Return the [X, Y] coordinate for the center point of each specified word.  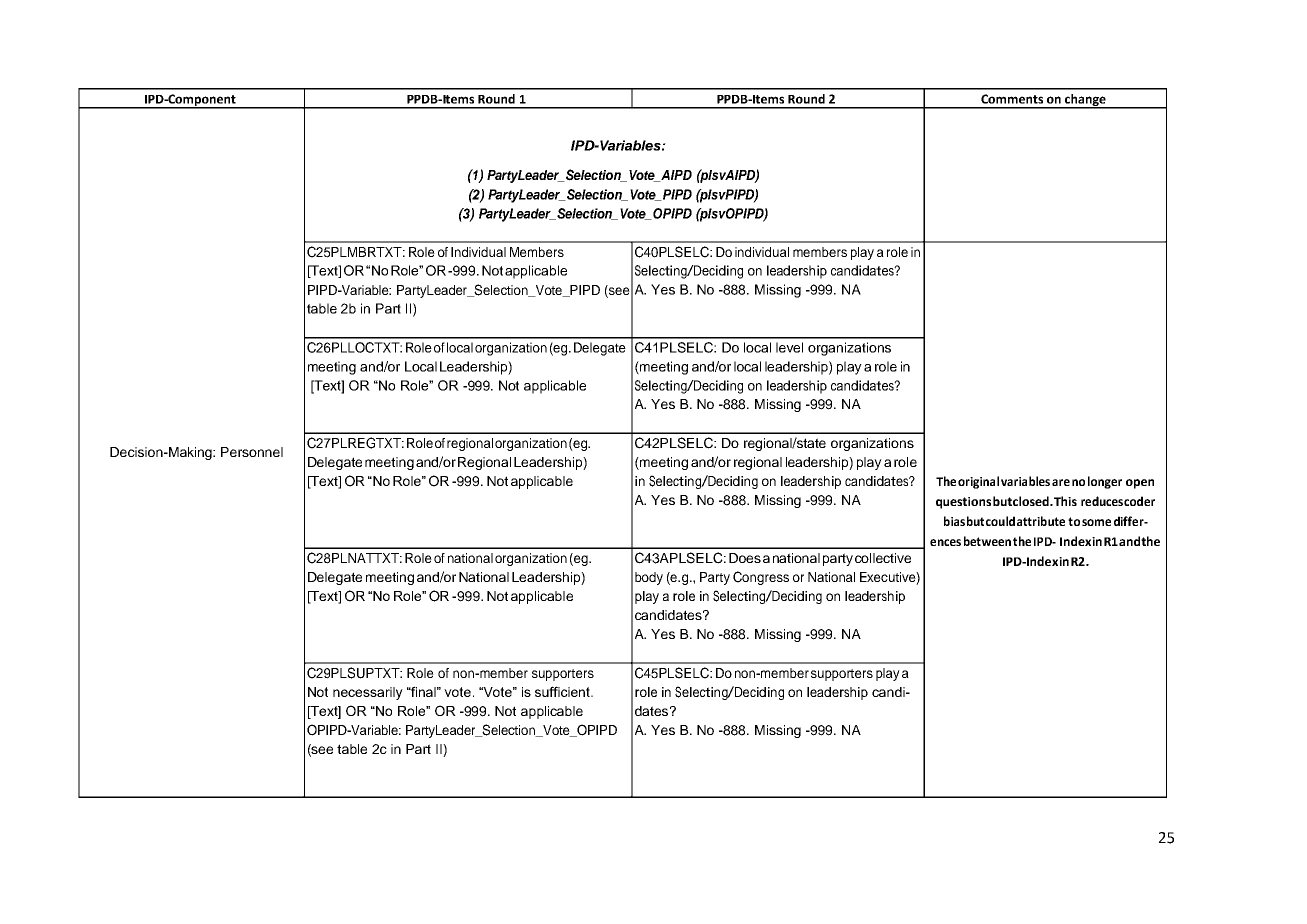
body [649, 578]
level [789, 347]
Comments [1012, 99]
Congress [761, 578]
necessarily [368, 693]
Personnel [252, 452]
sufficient [564, 691]
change [1085, 101]
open [1140, 484]
